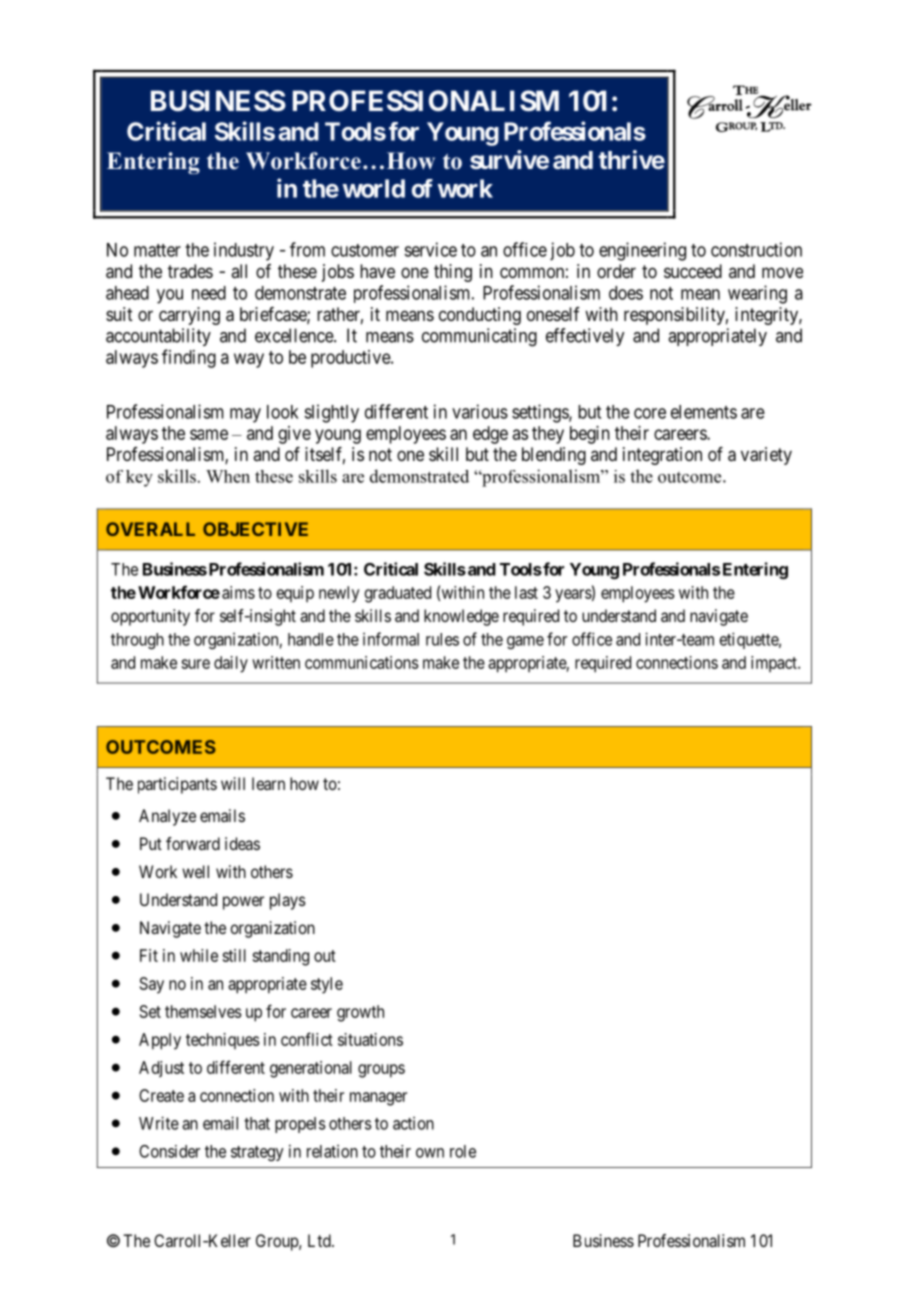  Describe the element at coordinates (195, 664) in the screenshot. I see `sure` at that location.
